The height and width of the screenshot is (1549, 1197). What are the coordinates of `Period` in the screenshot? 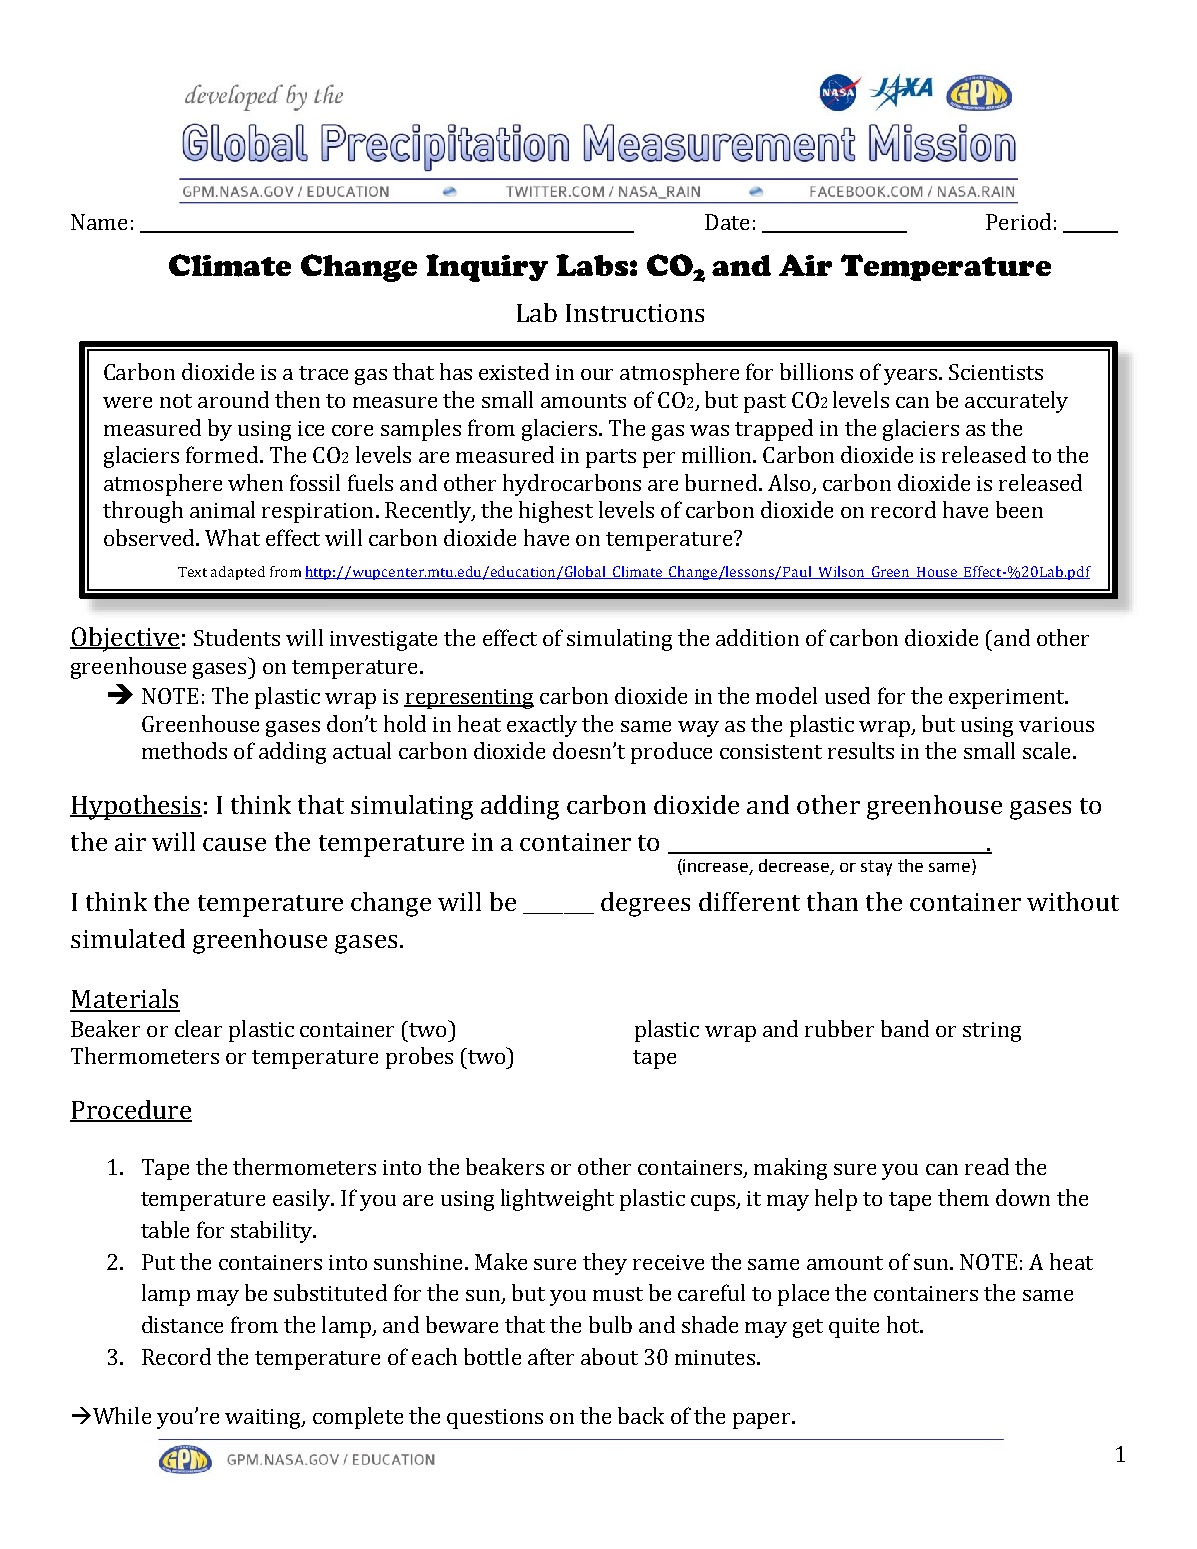 It's located at (1018, 221).
